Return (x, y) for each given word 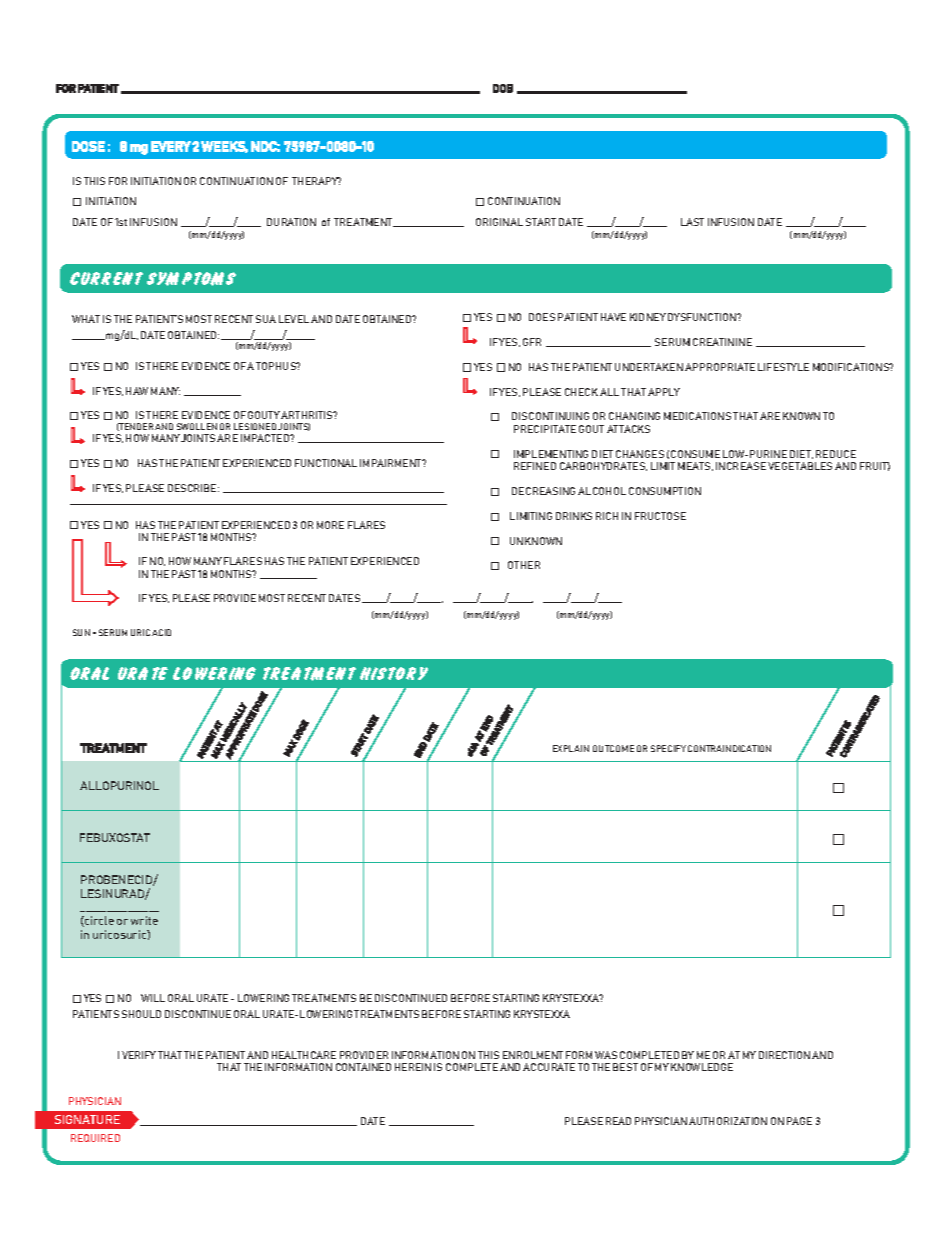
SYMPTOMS (191, 279)
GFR (532, 342)
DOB (503, 88)
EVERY (171, 146)
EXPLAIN (571, 748)
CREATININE (722, 342)
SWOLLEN (197, 426)
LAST (692, 222)
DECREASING (543, 491)
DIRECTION (784, 1055)
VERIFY (139, 1055)
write (144, 920)
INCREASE (741, 466)
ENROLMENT (533, 1055)
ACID (161, 632)
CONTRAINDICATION (729, 748)
